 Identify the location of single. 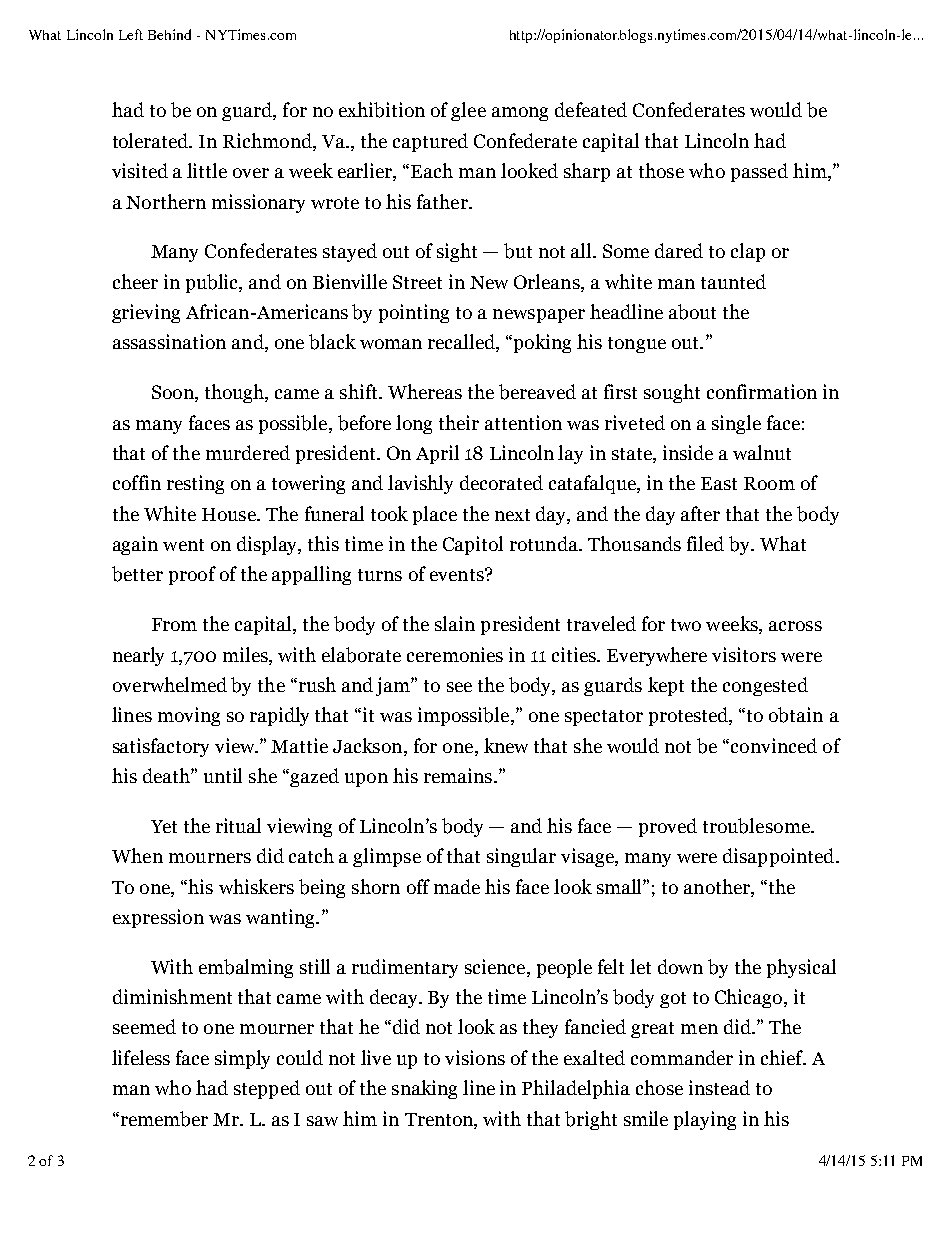
(736, 424).
